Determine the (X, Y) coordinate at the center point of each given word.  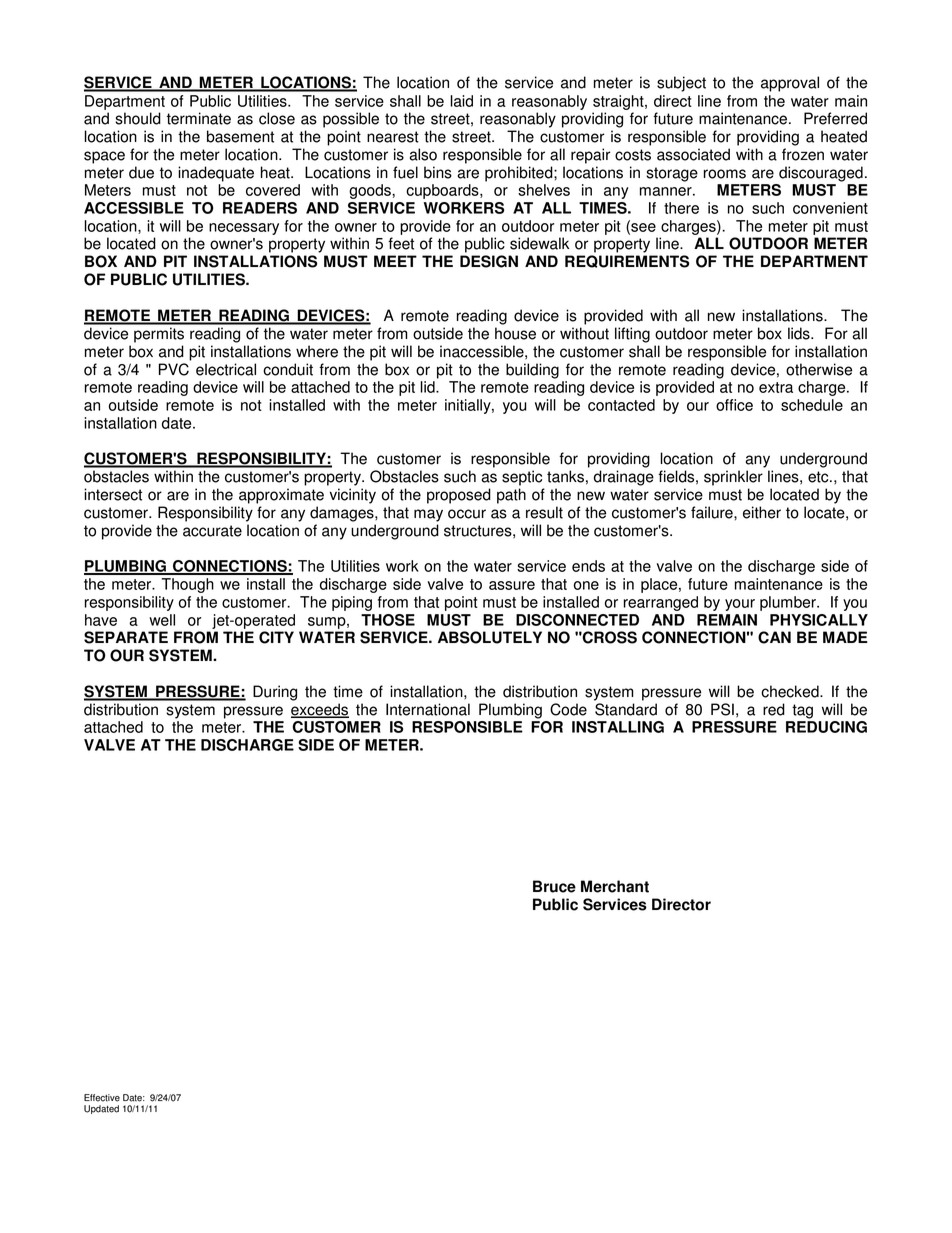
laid (461, 101)
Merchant (615, 886)
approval (790, 84)
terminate (199, 118)
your (740, 605)
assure (512, 585)
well (162, 620)
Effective (102, 1098)
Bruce (554, 886)
